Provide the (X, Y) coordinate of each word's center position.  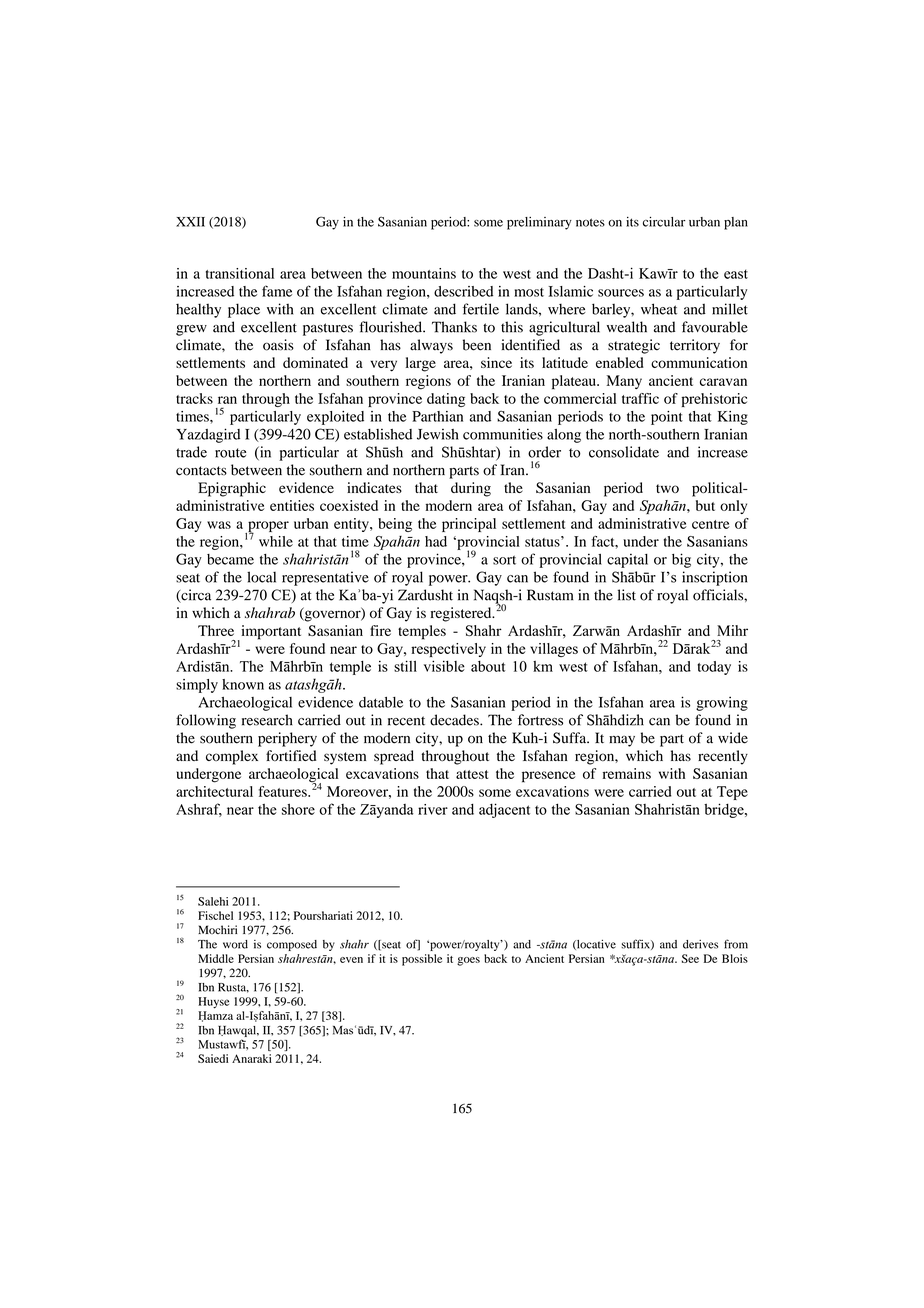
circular (664, 222)
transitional (240, 273)
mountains (424, 273)
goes (468, 961)
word (235, 944)
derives (700, 944)
